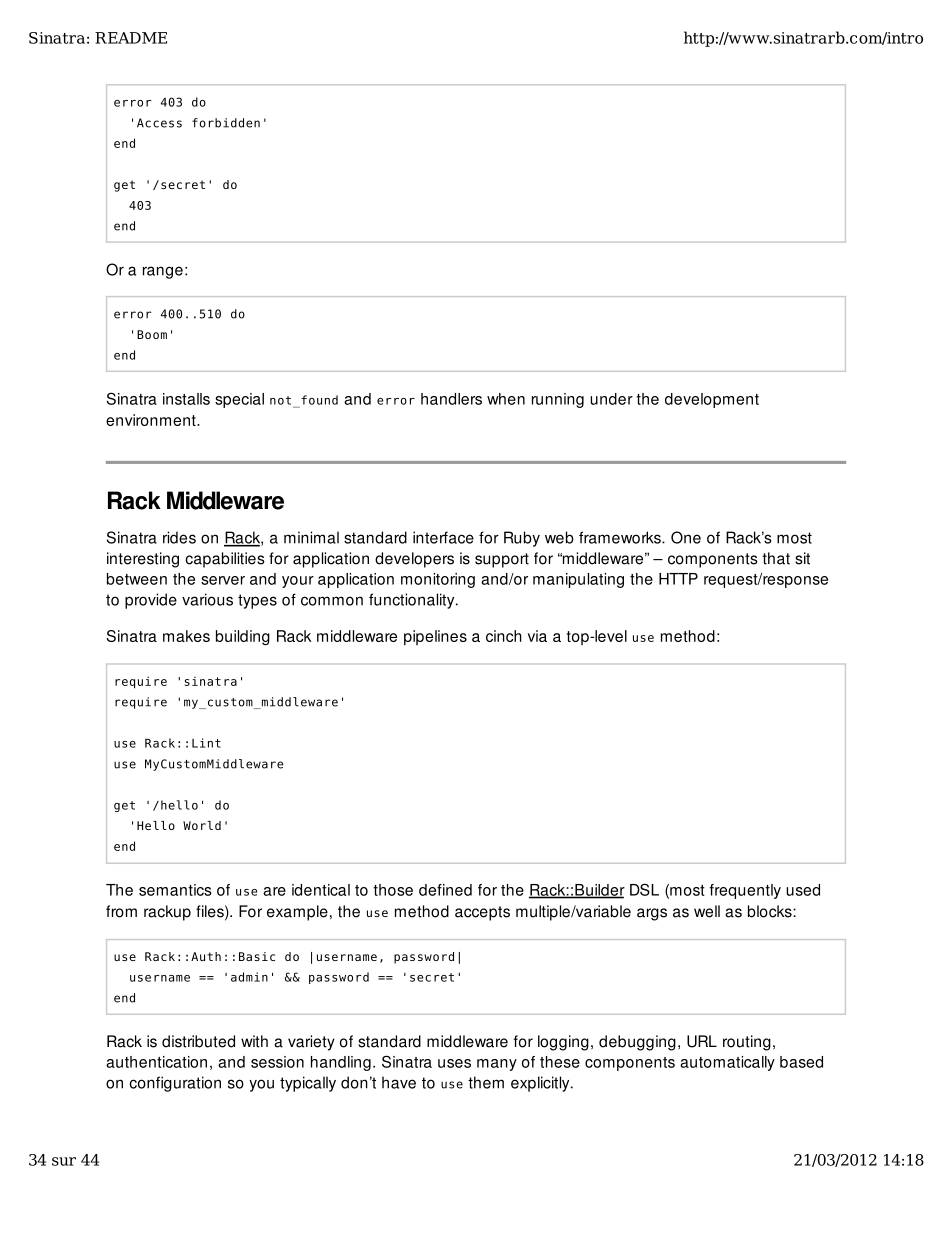  I want to click on defined, so click(445, 890).
